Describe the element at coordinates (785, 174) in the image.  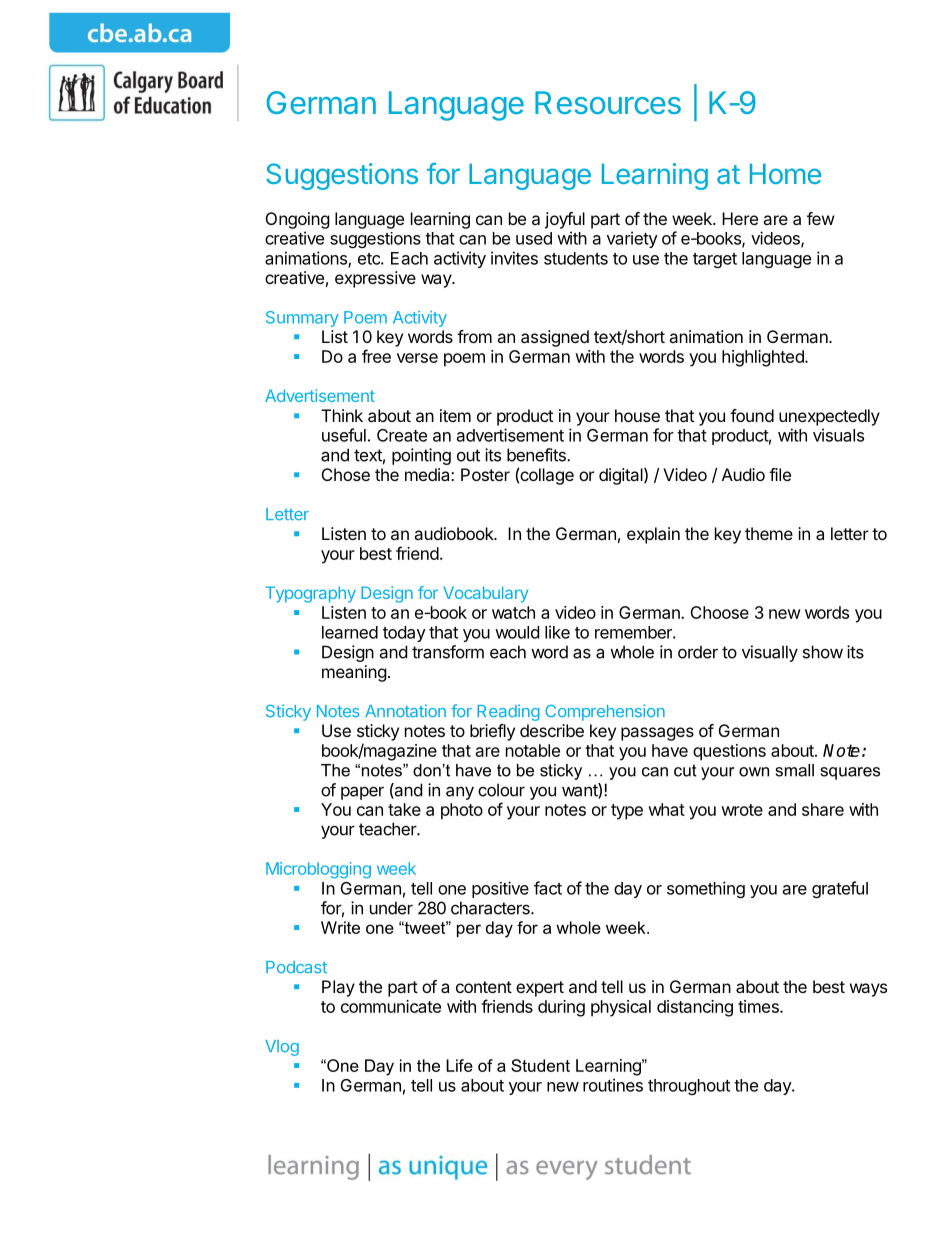
I see `Home` at that location.
